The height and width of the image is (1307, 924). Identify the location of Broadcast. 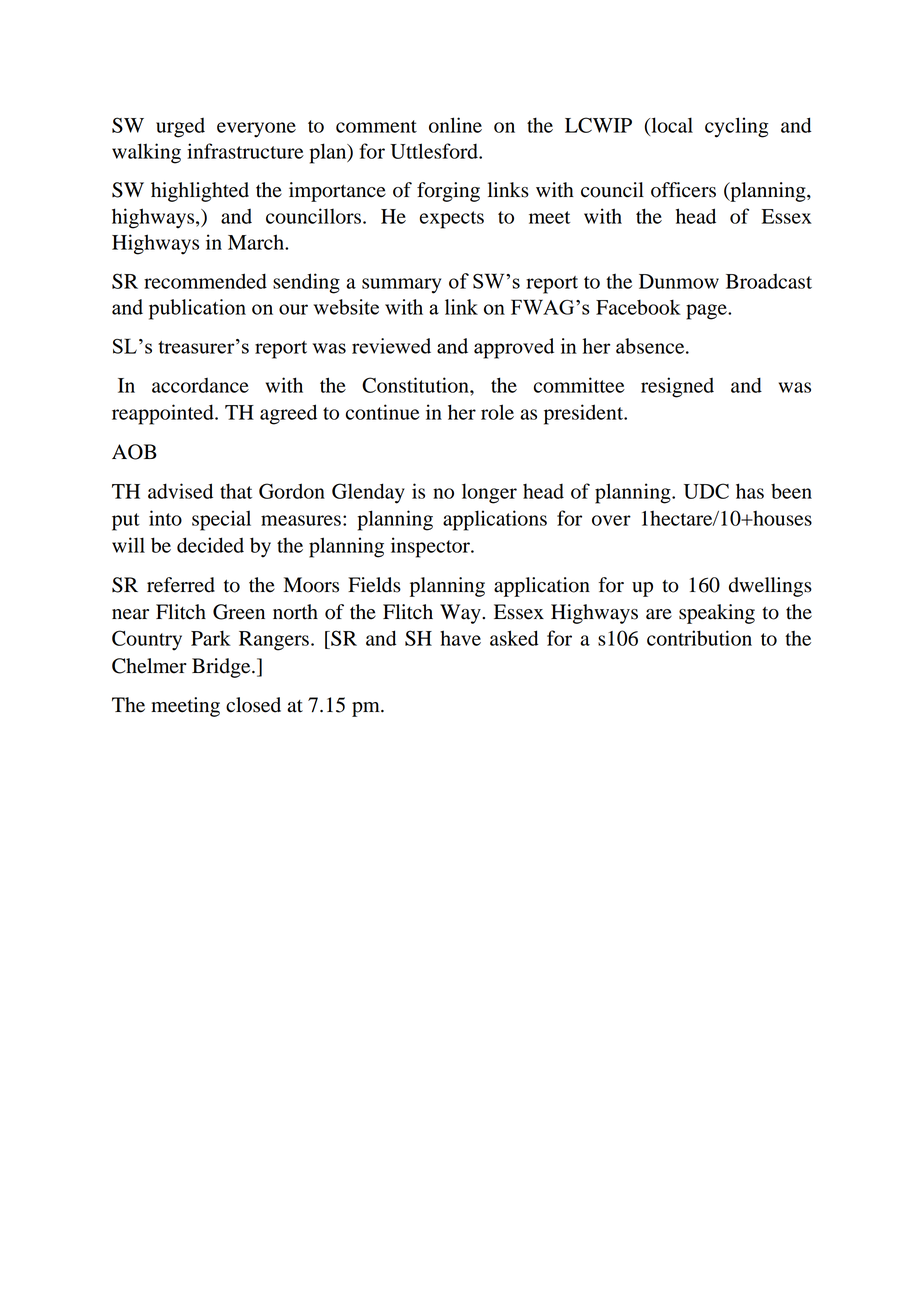
(769, 281).
